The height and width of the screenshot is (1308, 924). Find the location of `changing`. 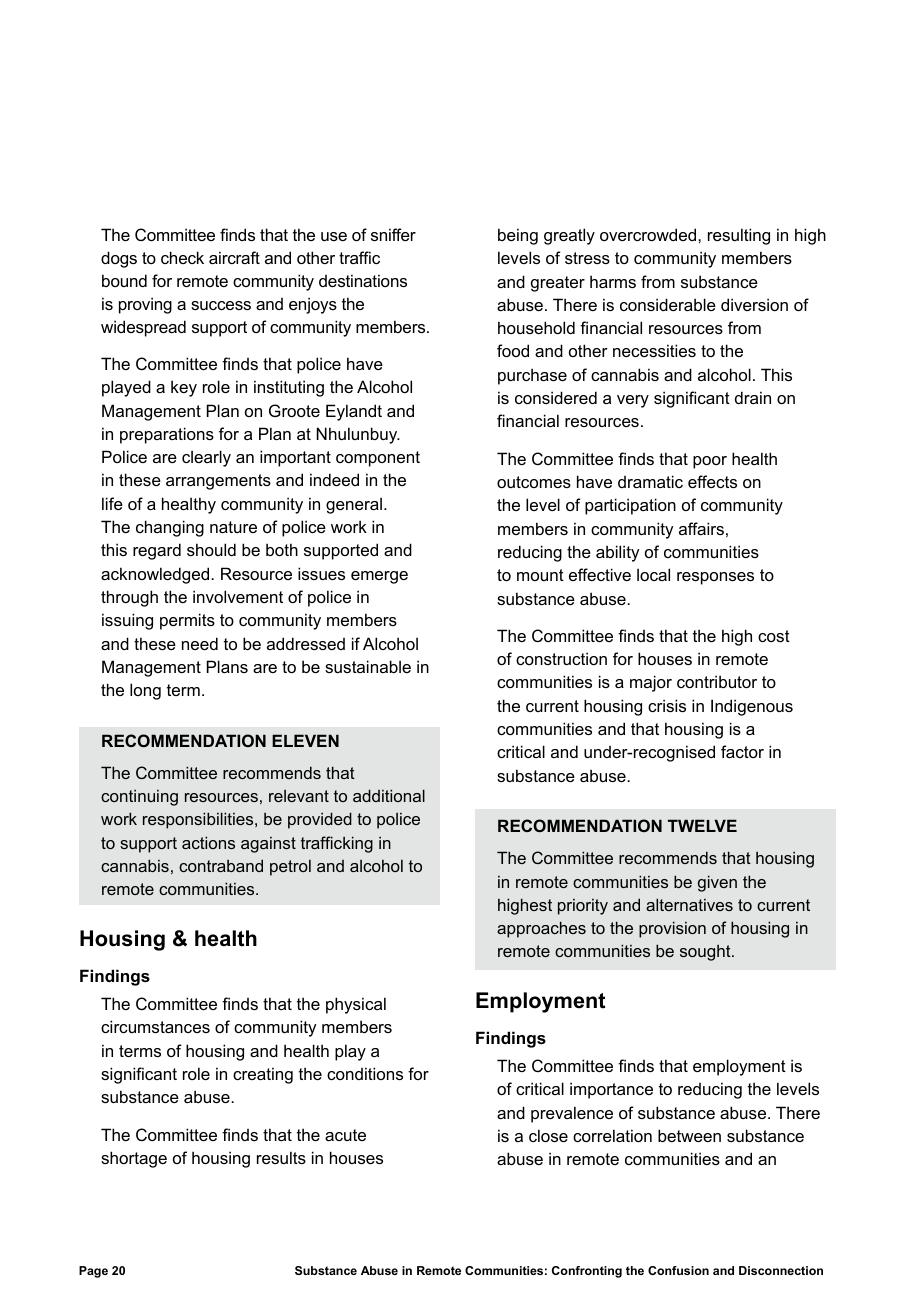

changing is located at coordinates (170, 528).
